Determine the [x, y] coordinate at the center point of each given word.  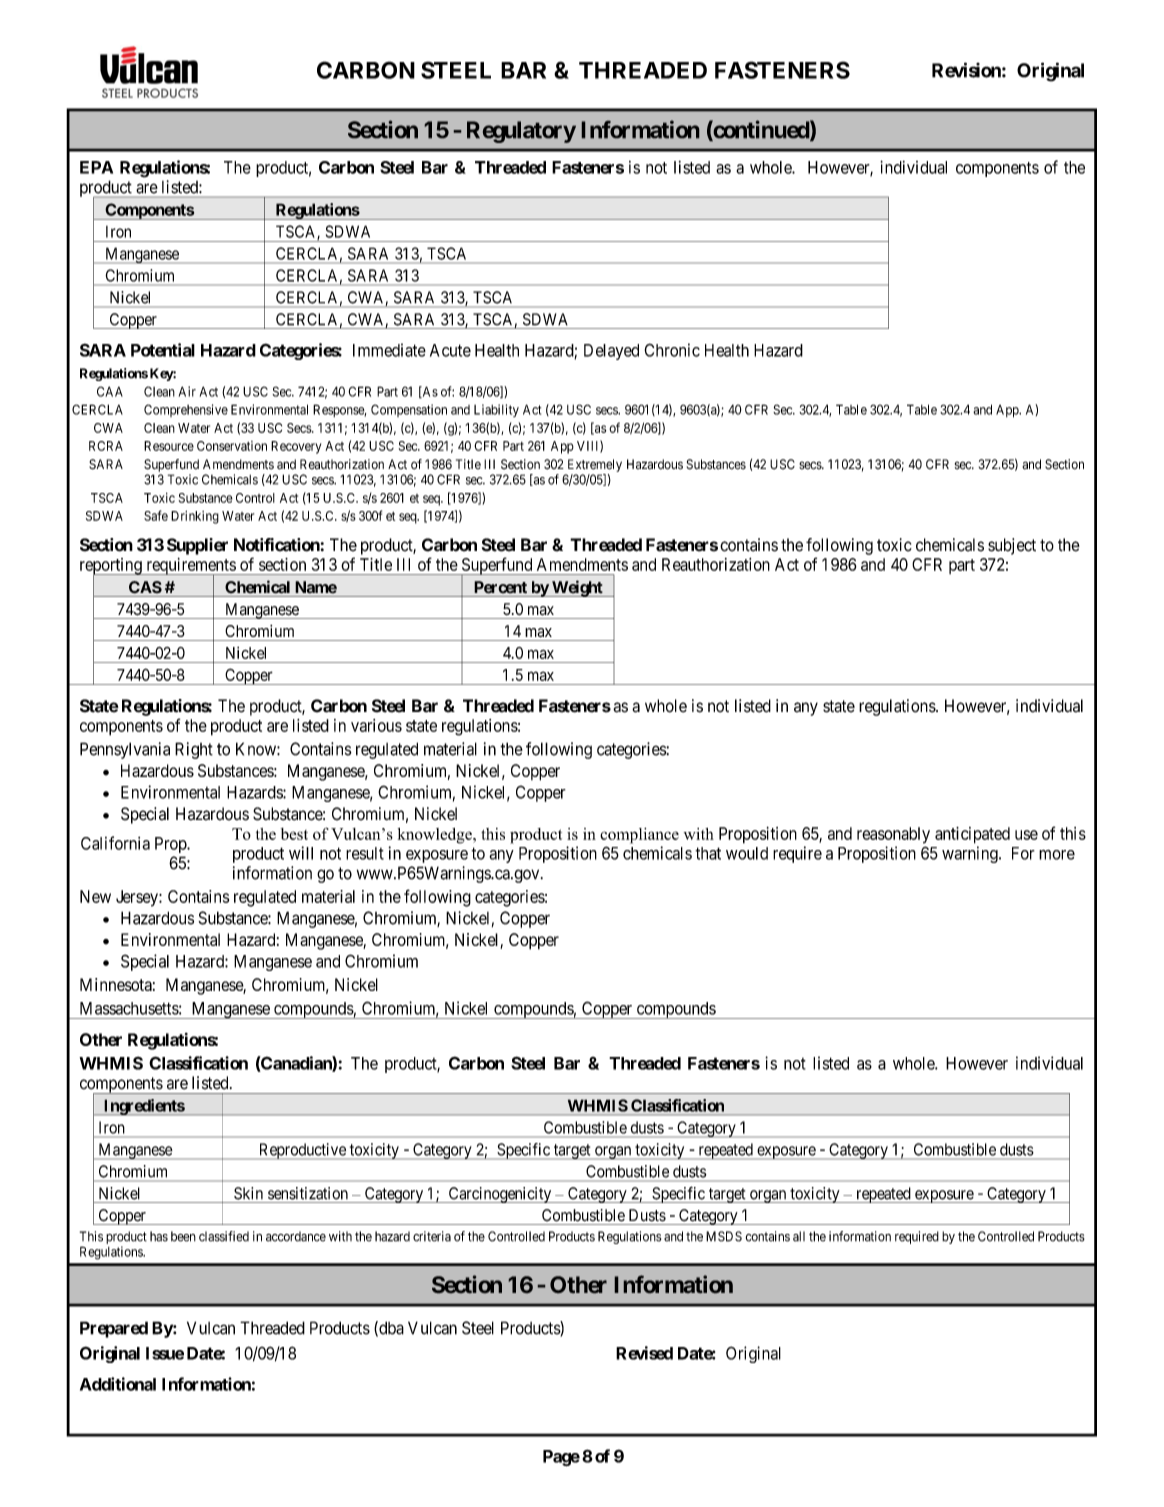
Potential [163, 350]
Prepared [114, 1329]
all [799, 1236]
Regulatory [521, 132]
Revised [644, 1353]
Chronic [672, 350]
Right [194, 750]
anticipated [972, 835]
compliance [639, 836]
